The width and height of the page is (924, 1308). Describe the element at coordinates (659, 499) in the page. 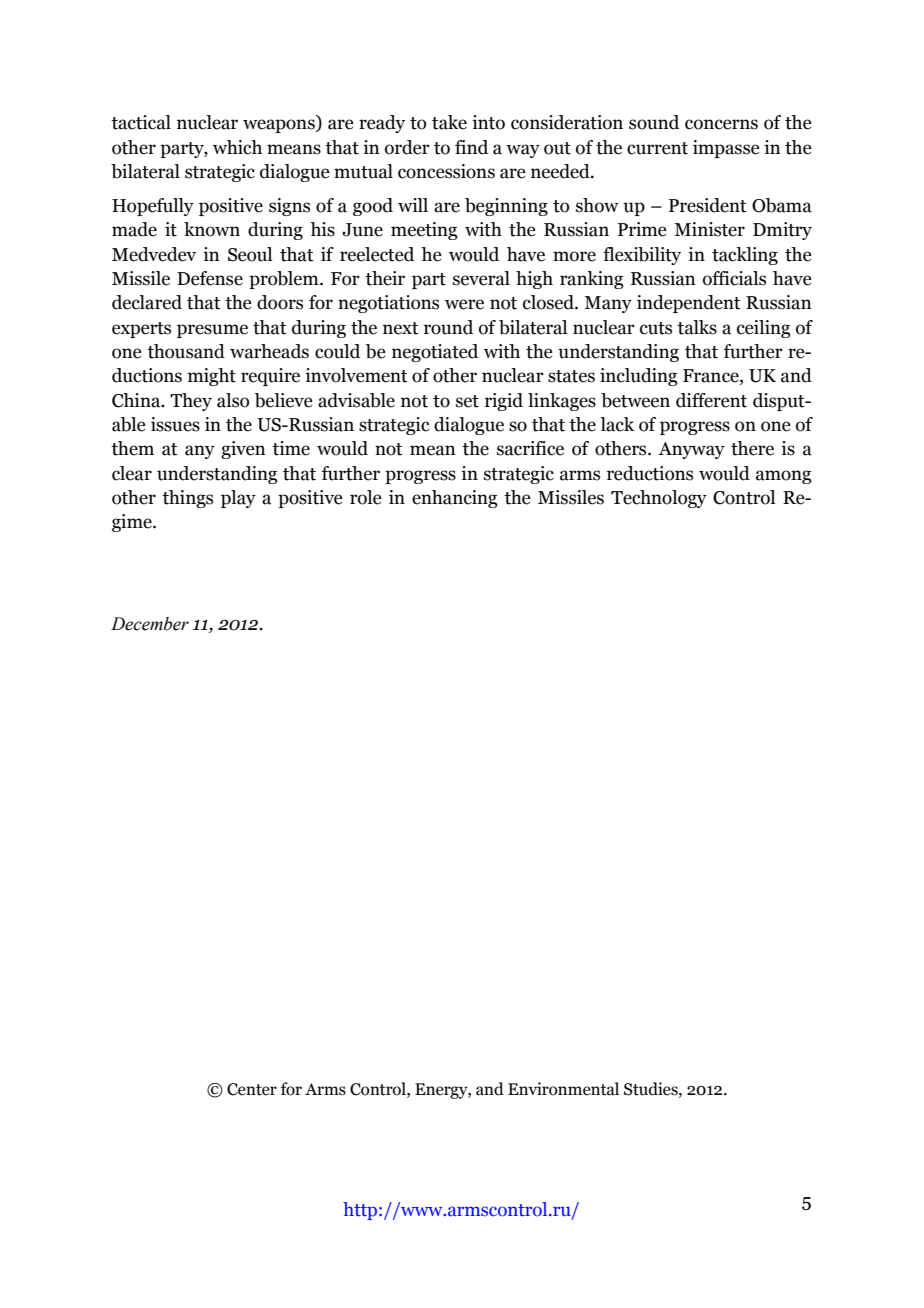

I see `Technology` at that location.
